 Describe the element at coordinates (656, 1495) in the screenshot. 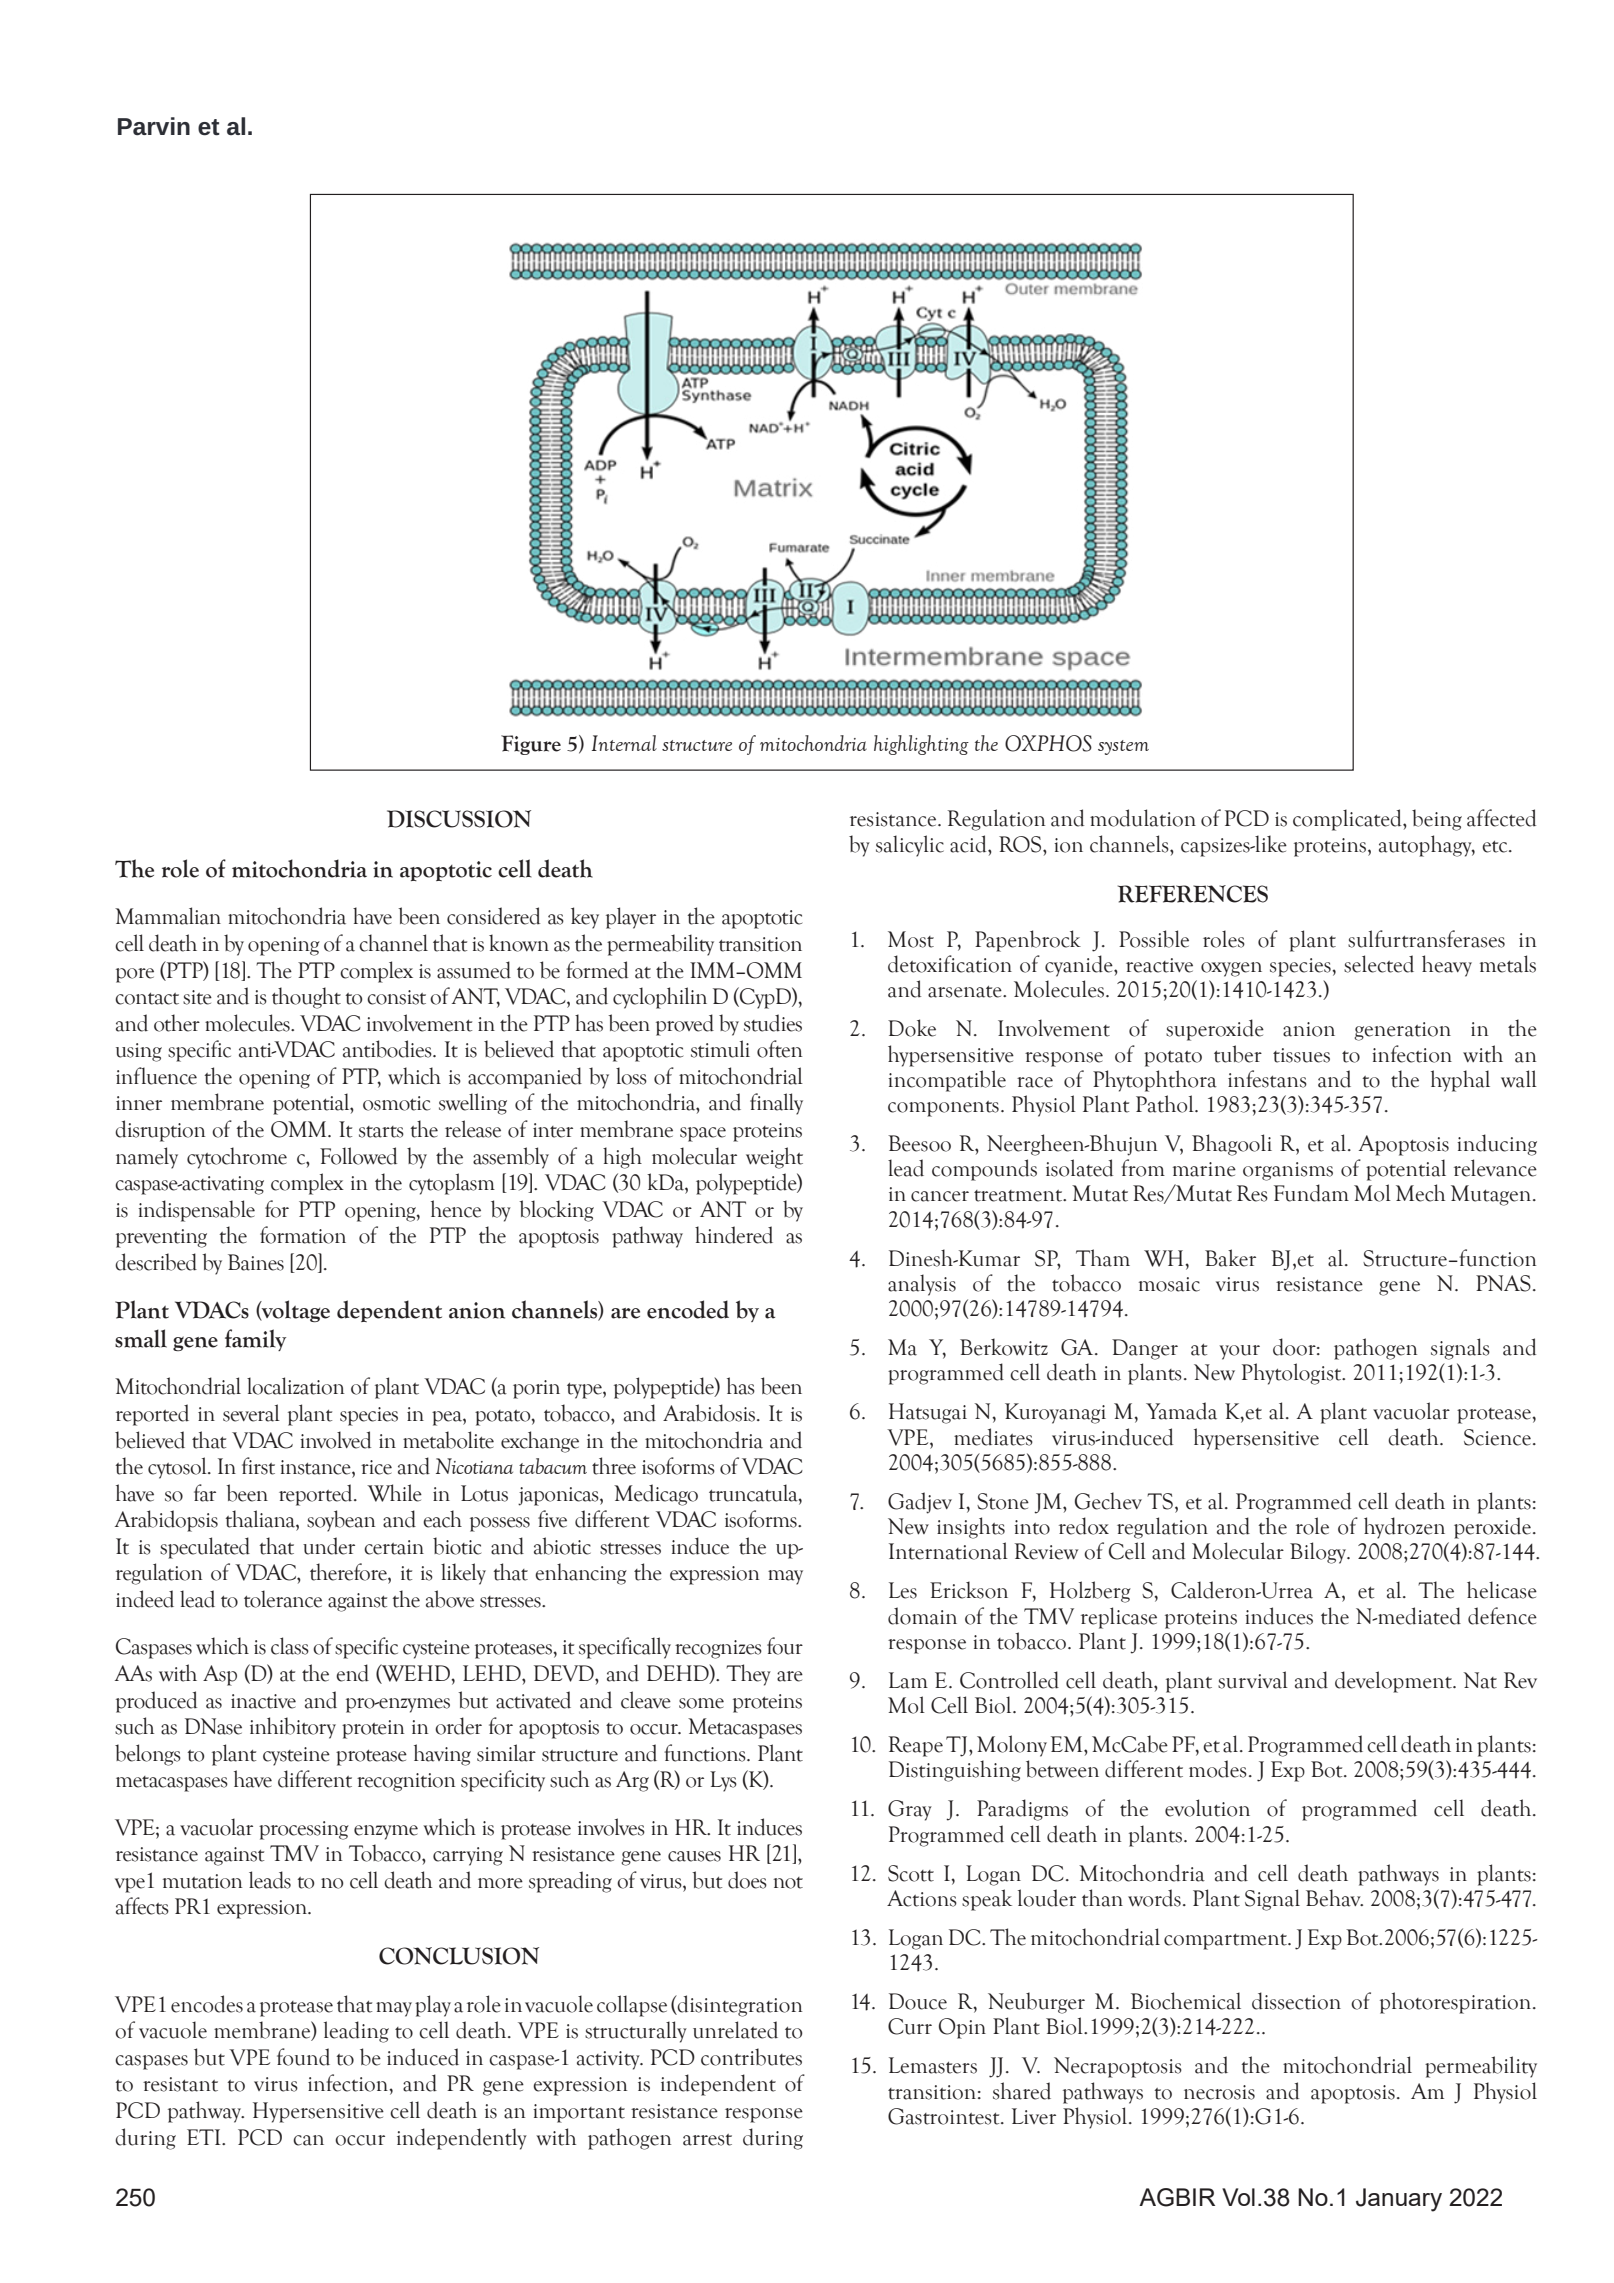

I see `Medicago` at that location.
